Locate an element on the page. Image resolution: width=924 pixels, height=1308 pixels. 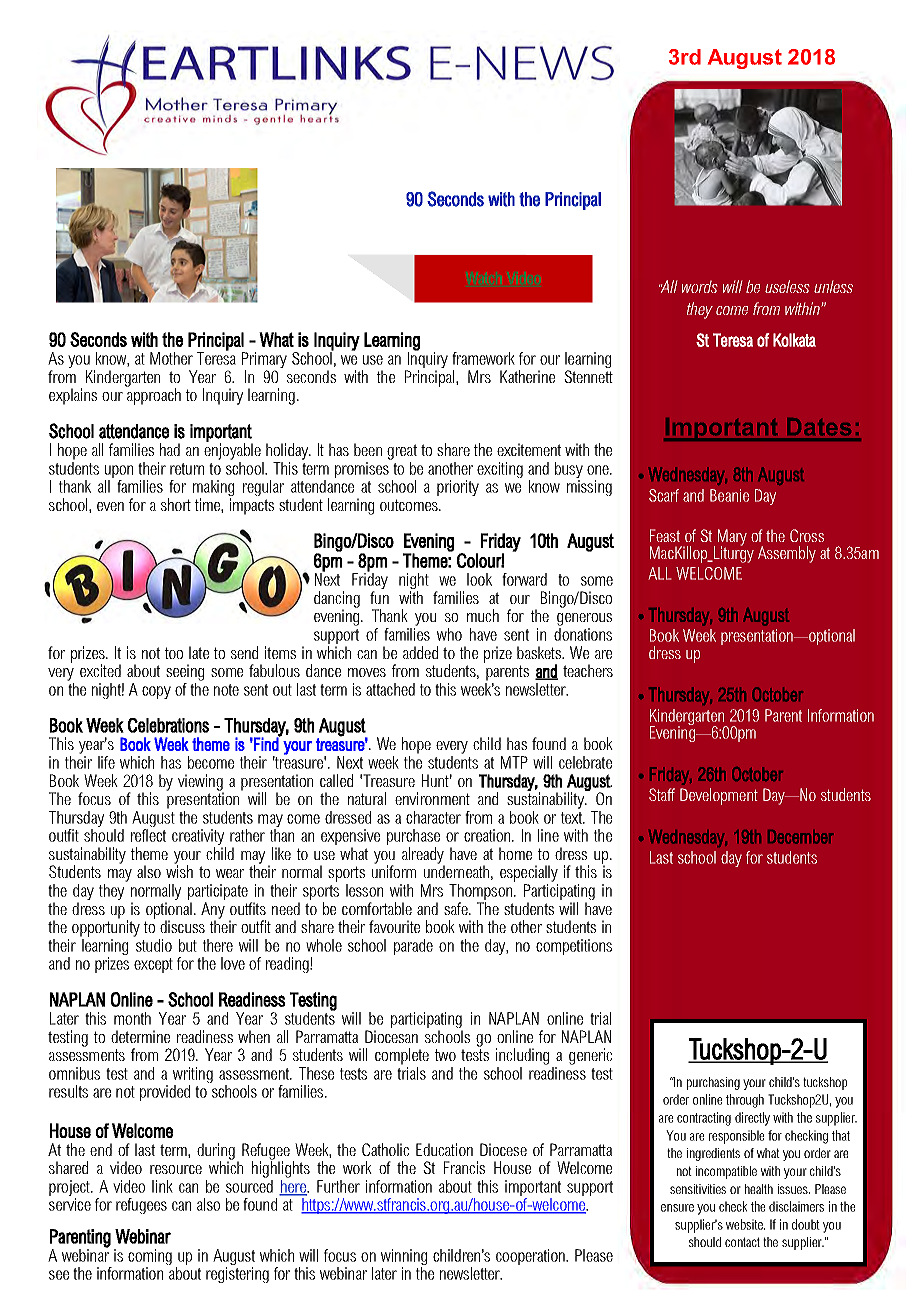
December is located at coordinates (801, 837).
